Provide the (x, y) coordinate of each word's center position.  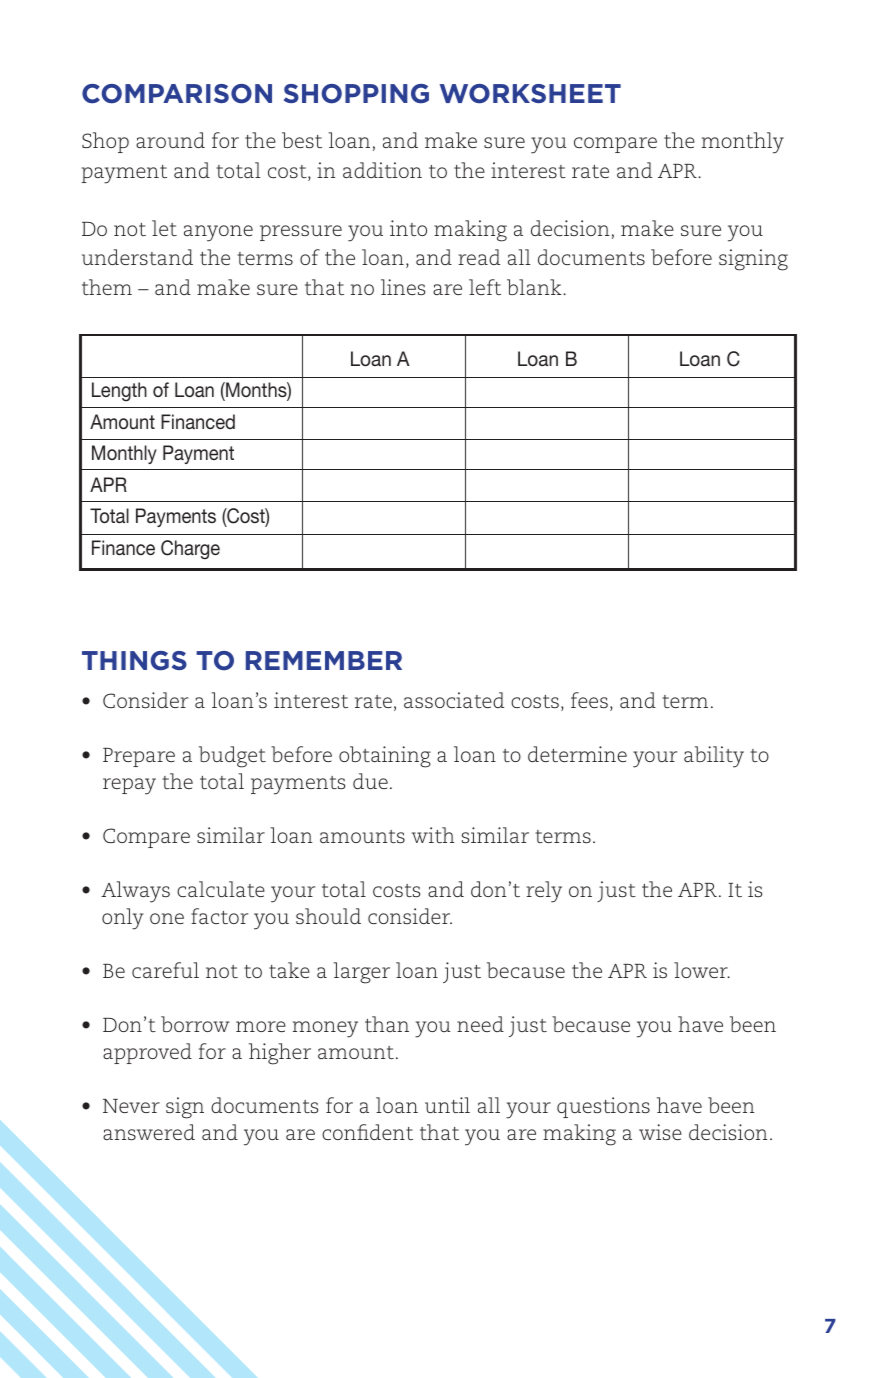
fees (589, 700)
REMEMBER (324, 660)
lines (403, 287)
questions (603, 1107)
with (433, 835)
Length (119, 391)
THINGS (134, 661)
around (170, 140)
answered (149, 1132)
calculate (221, 889)
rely (544, 892)
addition (382, 170)
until (447, 1105)
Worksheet (530, 94)
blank (535, 287)
